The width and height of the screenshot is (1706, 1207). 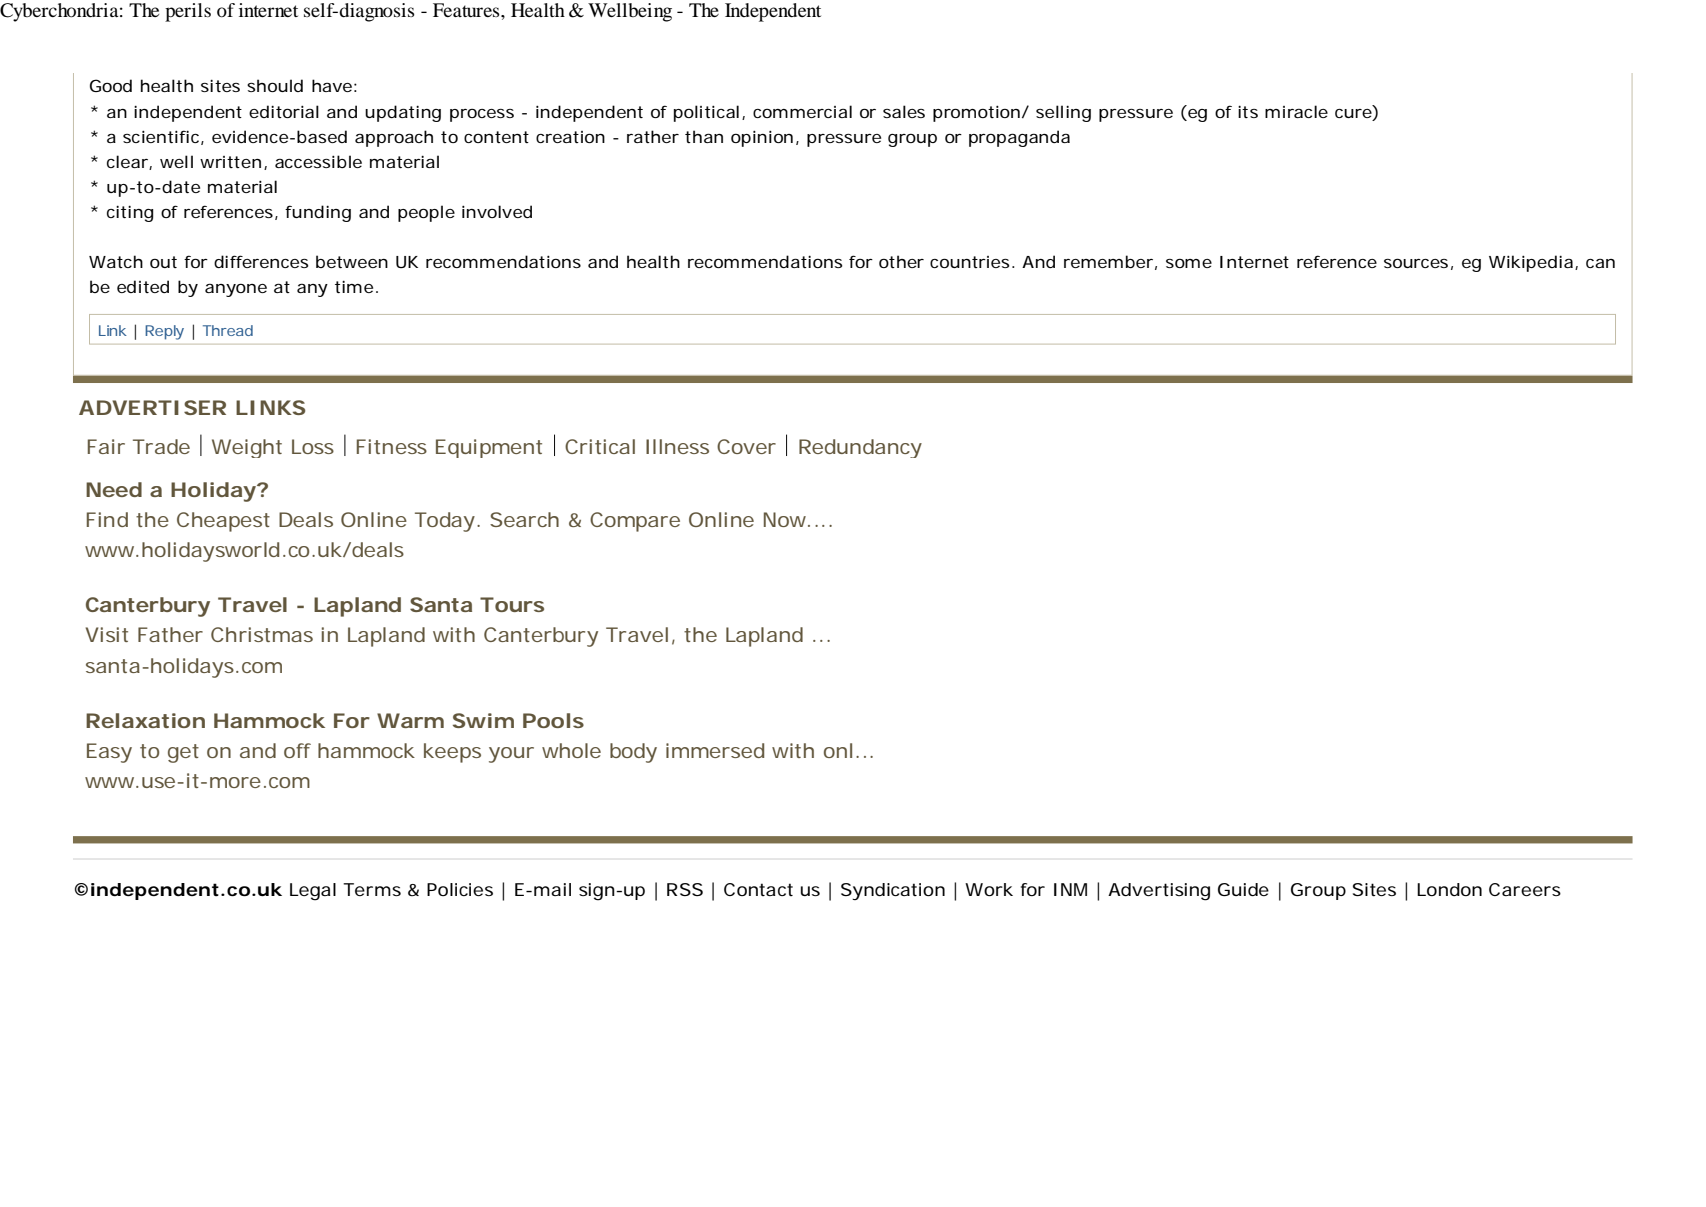 I want to click on perils, so click(x=188, y=12).
